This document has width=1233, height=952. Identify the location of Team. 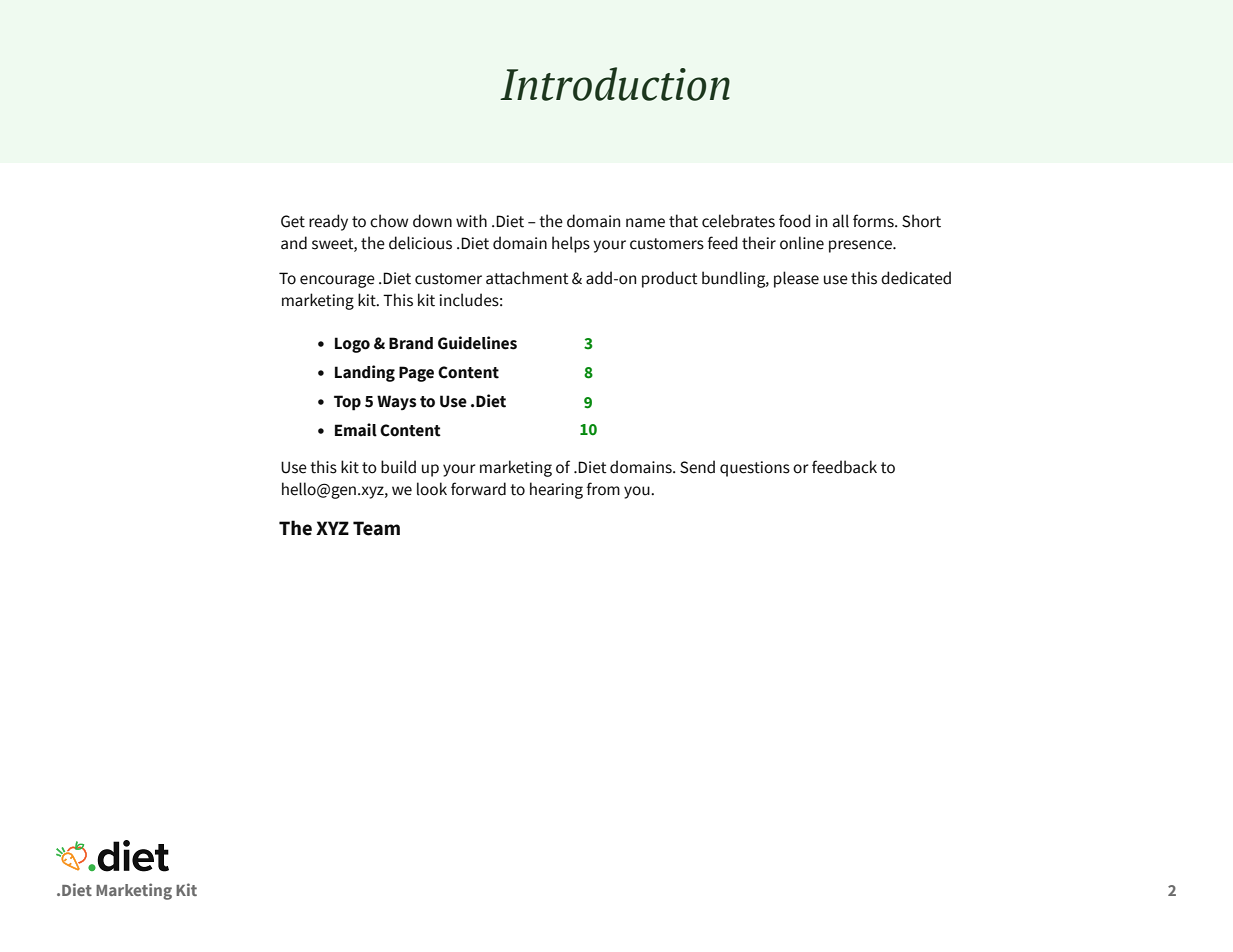
(376, 528).
